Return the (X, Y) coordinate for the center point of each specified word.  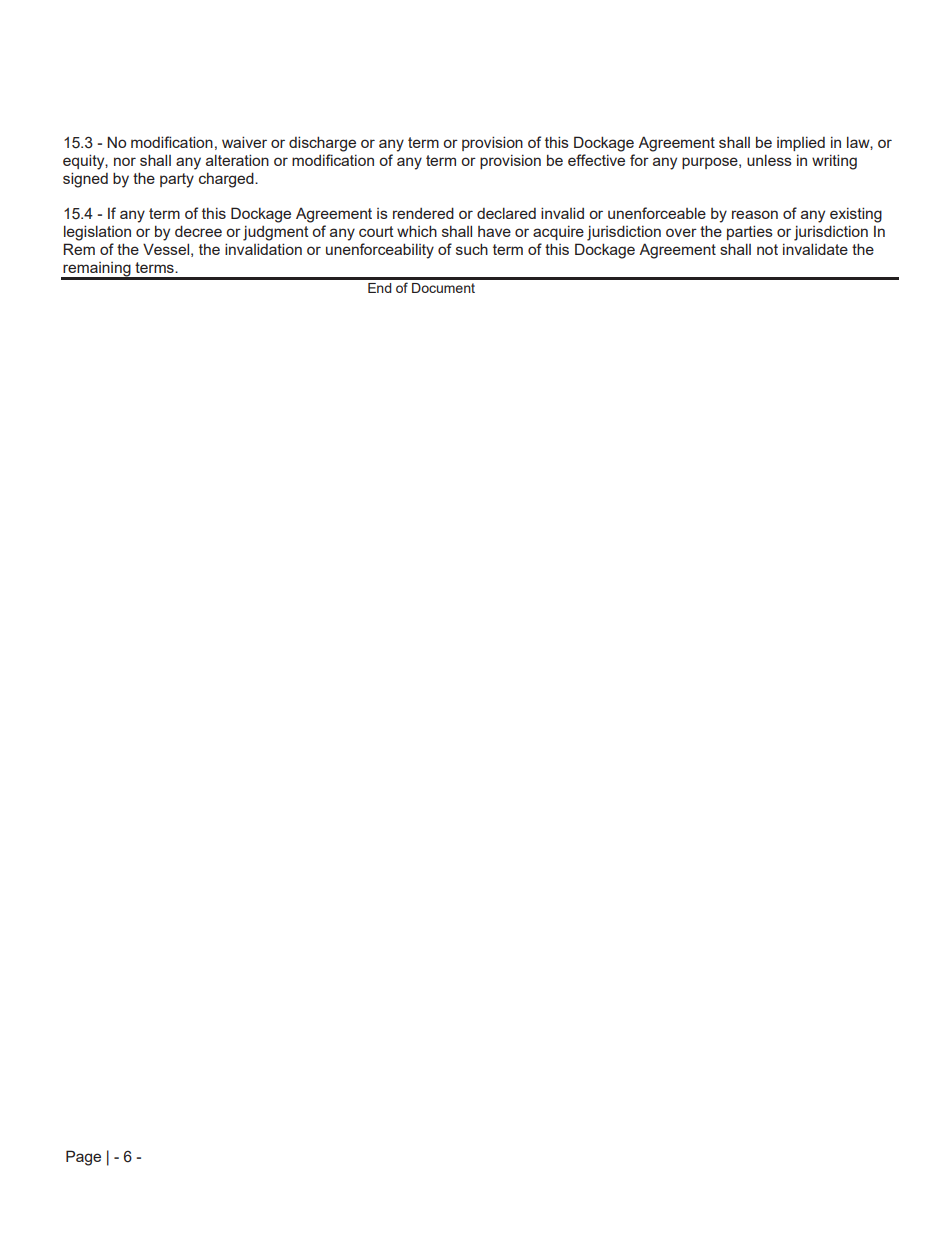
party (177, 180)
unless (769, 160)
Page (83, 1158)
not (767, 249)
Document (443, 288)
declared (506, 213)
